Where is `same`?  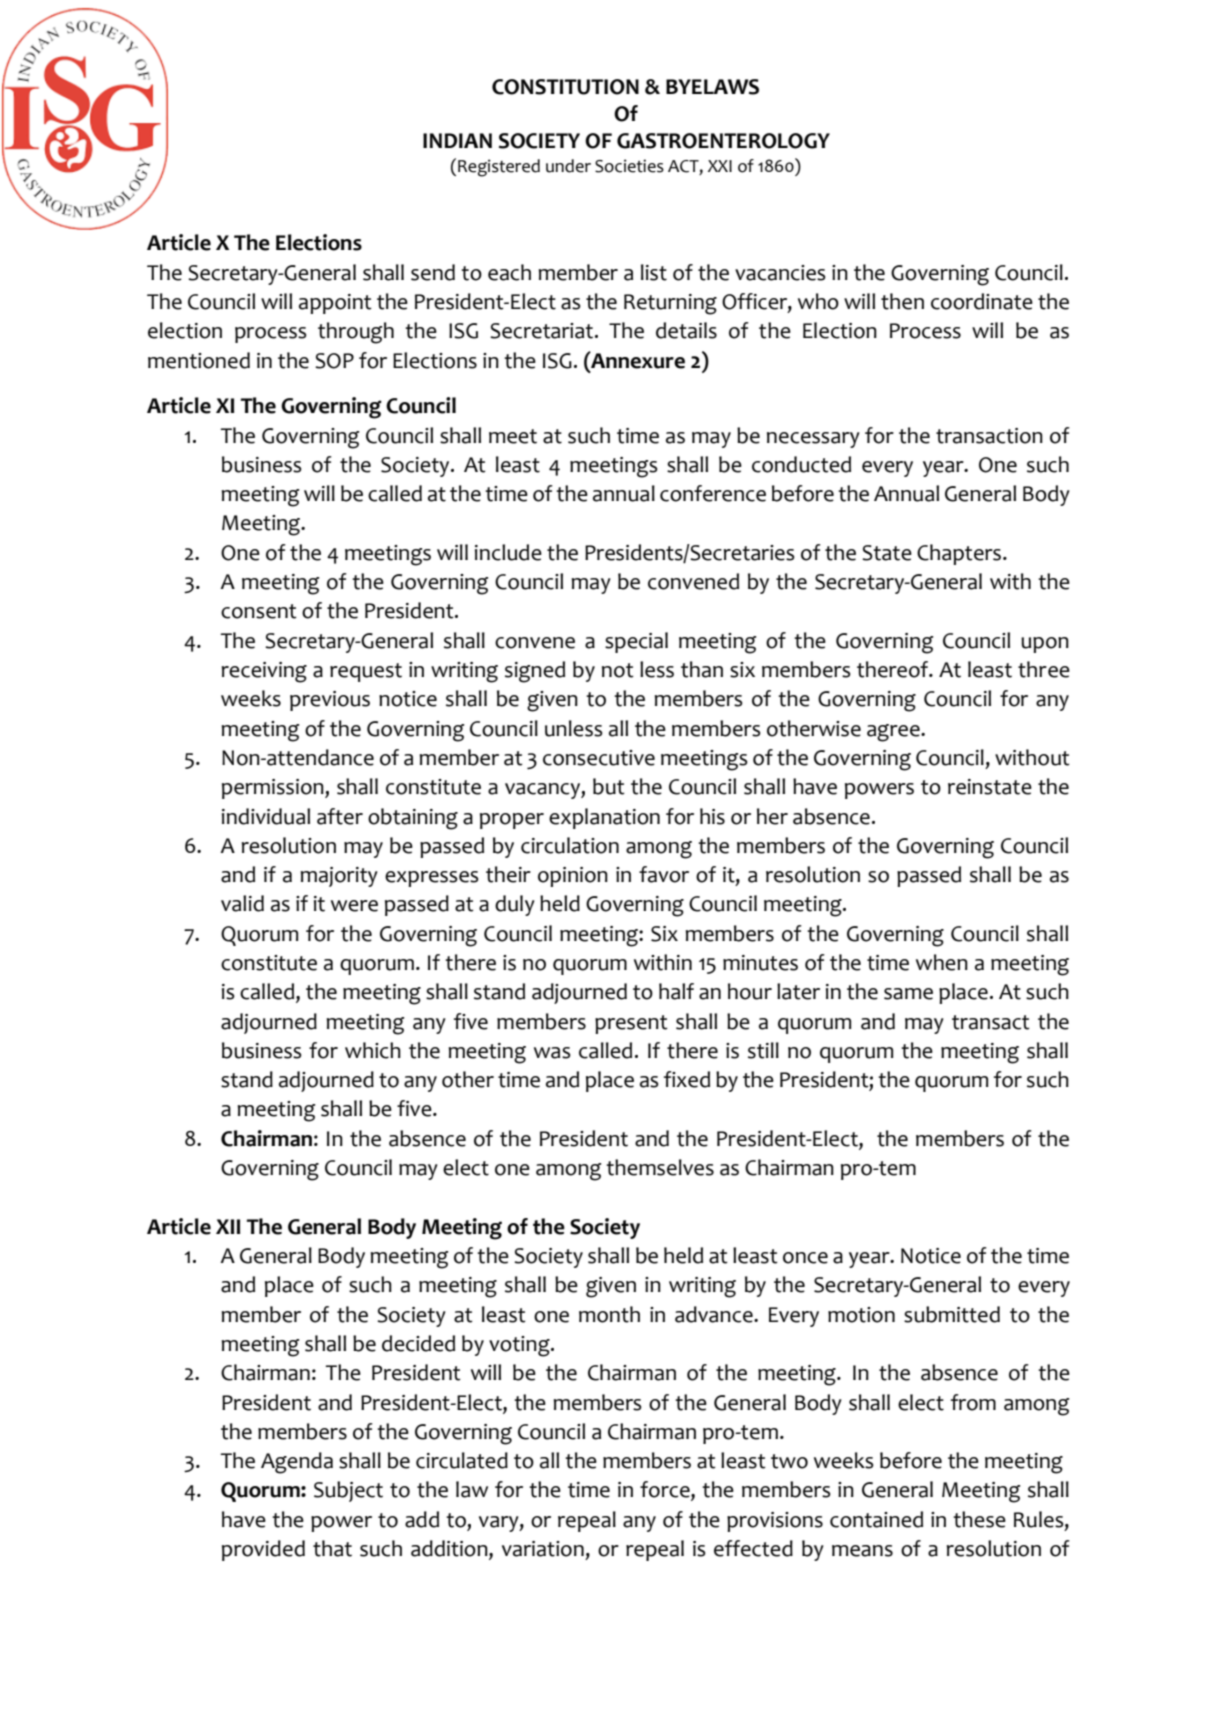
same is located at coordinates (908, 994).
